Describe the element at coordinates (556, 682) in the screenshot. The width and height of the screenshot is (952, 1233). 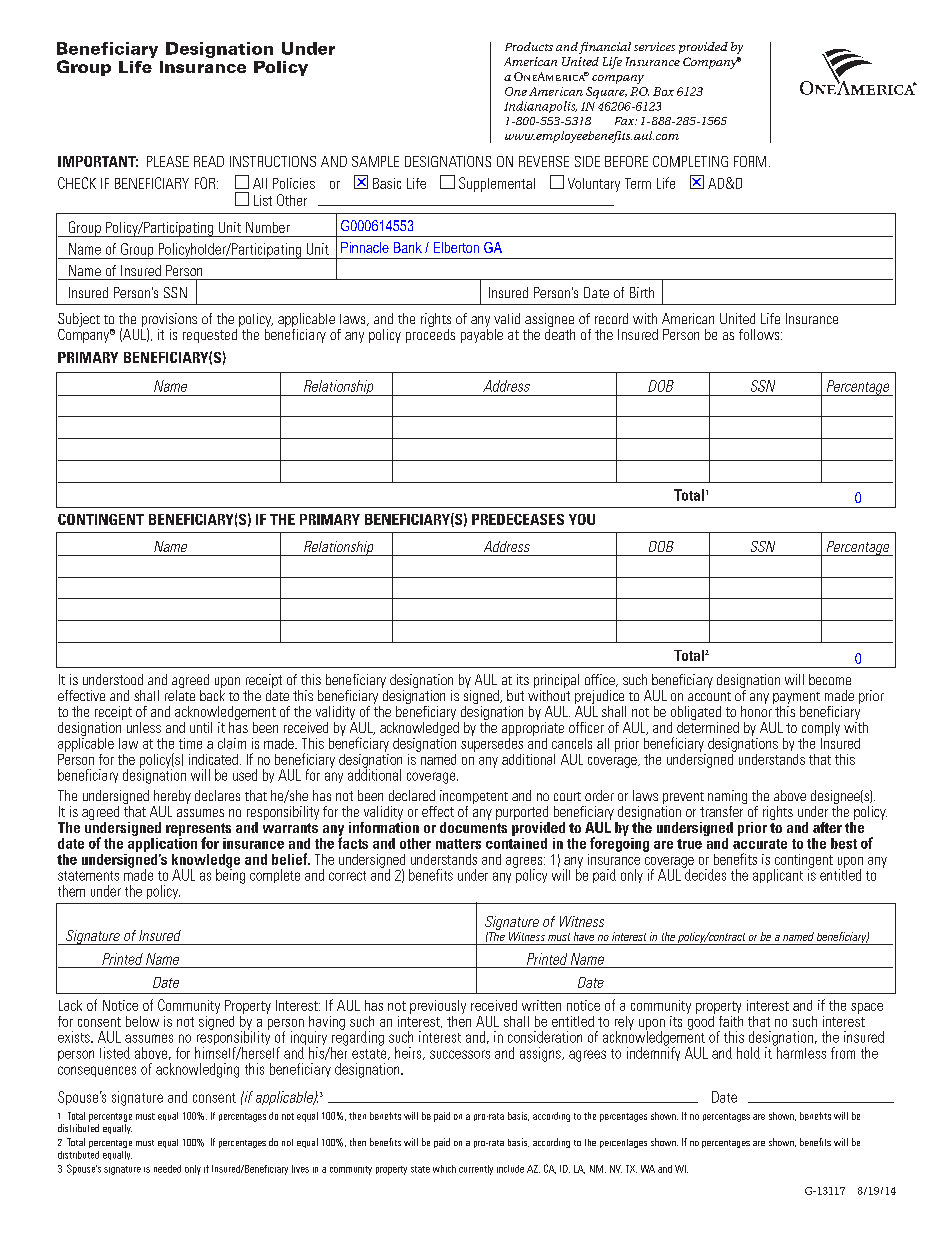
I see `principal` at that location.
